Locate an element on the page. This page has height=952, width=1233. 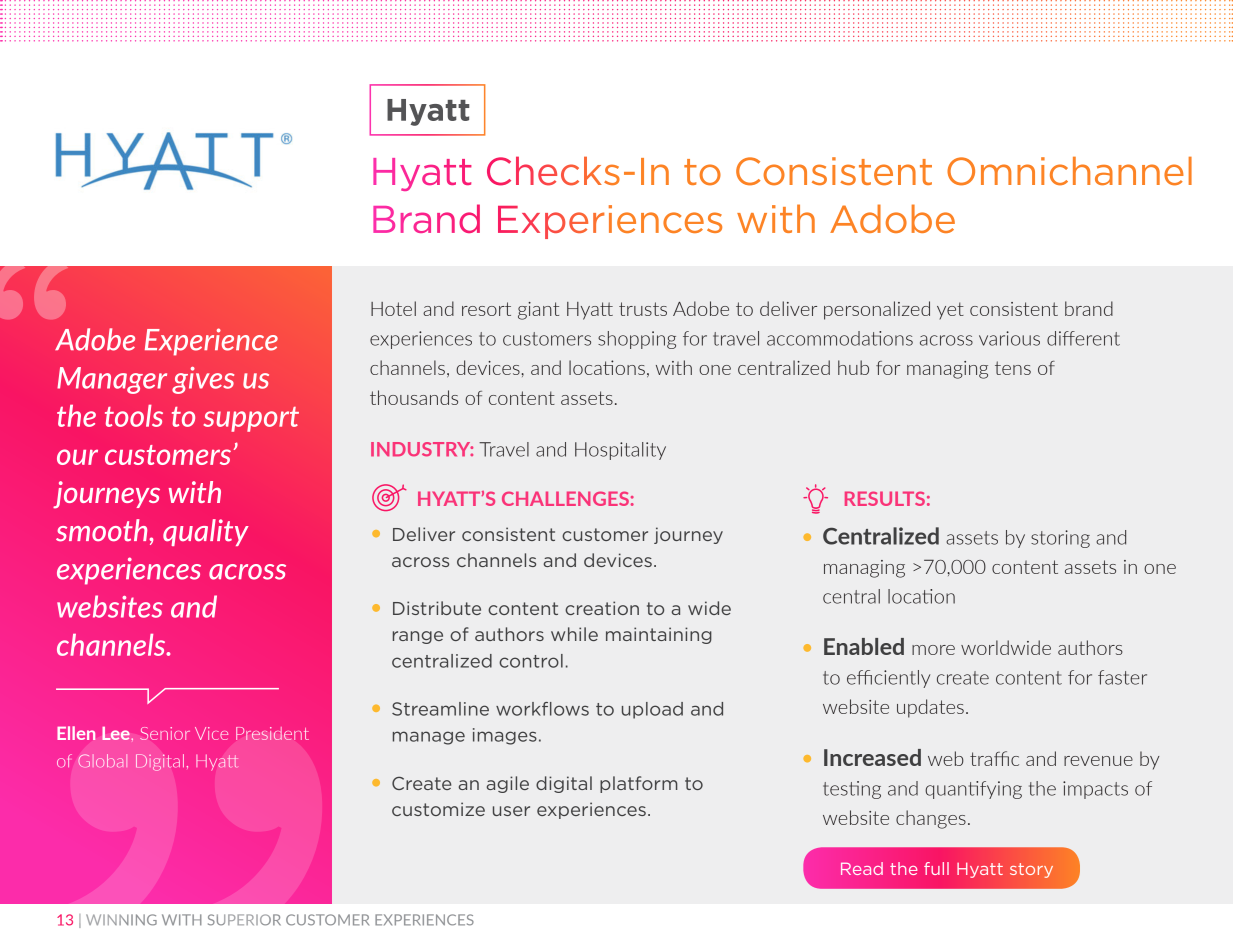
upload is located at coordinates (652, 710).
